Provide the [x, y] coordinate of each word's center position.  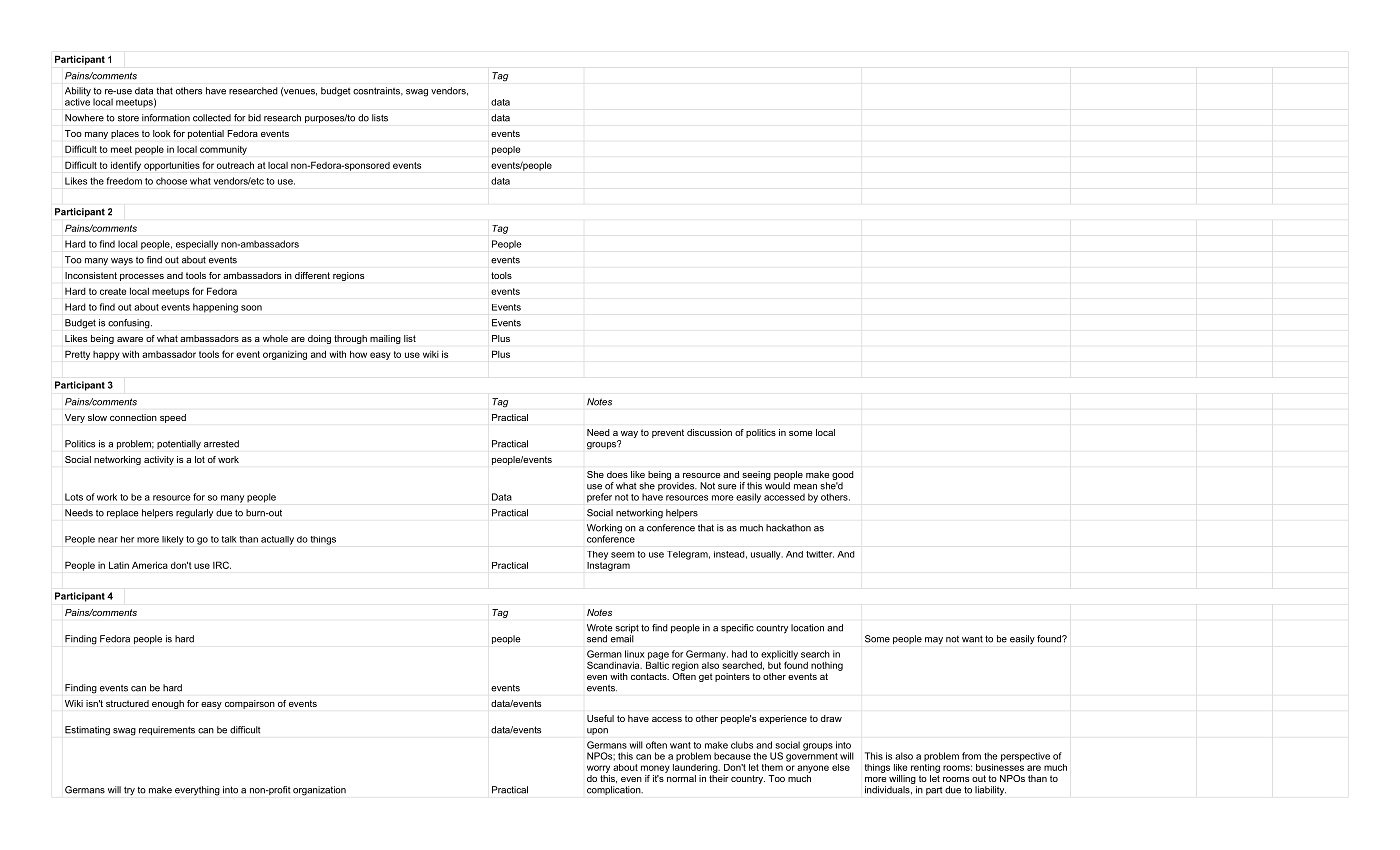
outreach [235, 165]
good [842, 477]
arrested [221, 444]
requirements [167, 730]
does [617, 474]
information [166, 118]
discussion [709, 432]
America [150, 565]
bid [254, 118]
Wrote [600, 628]
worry [598, 769]
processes [142, 277]
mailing [385, 339]
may [934, 641]
